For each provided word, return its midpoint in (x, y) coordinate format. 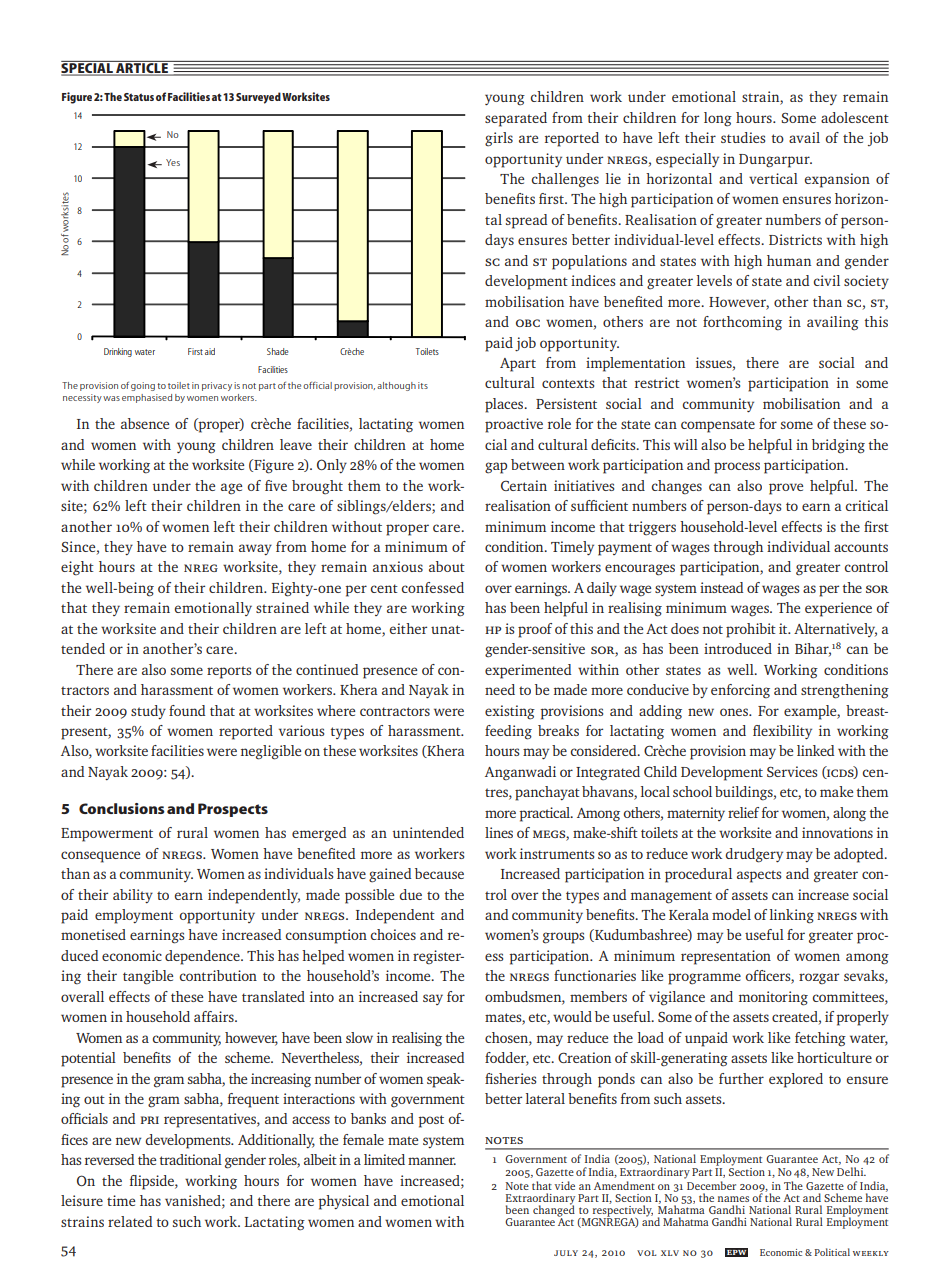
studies (743, 137)
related (130, 1221)
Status (139, 97)
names (733, 1199)
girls (499, 139)
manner (432, 1161)
